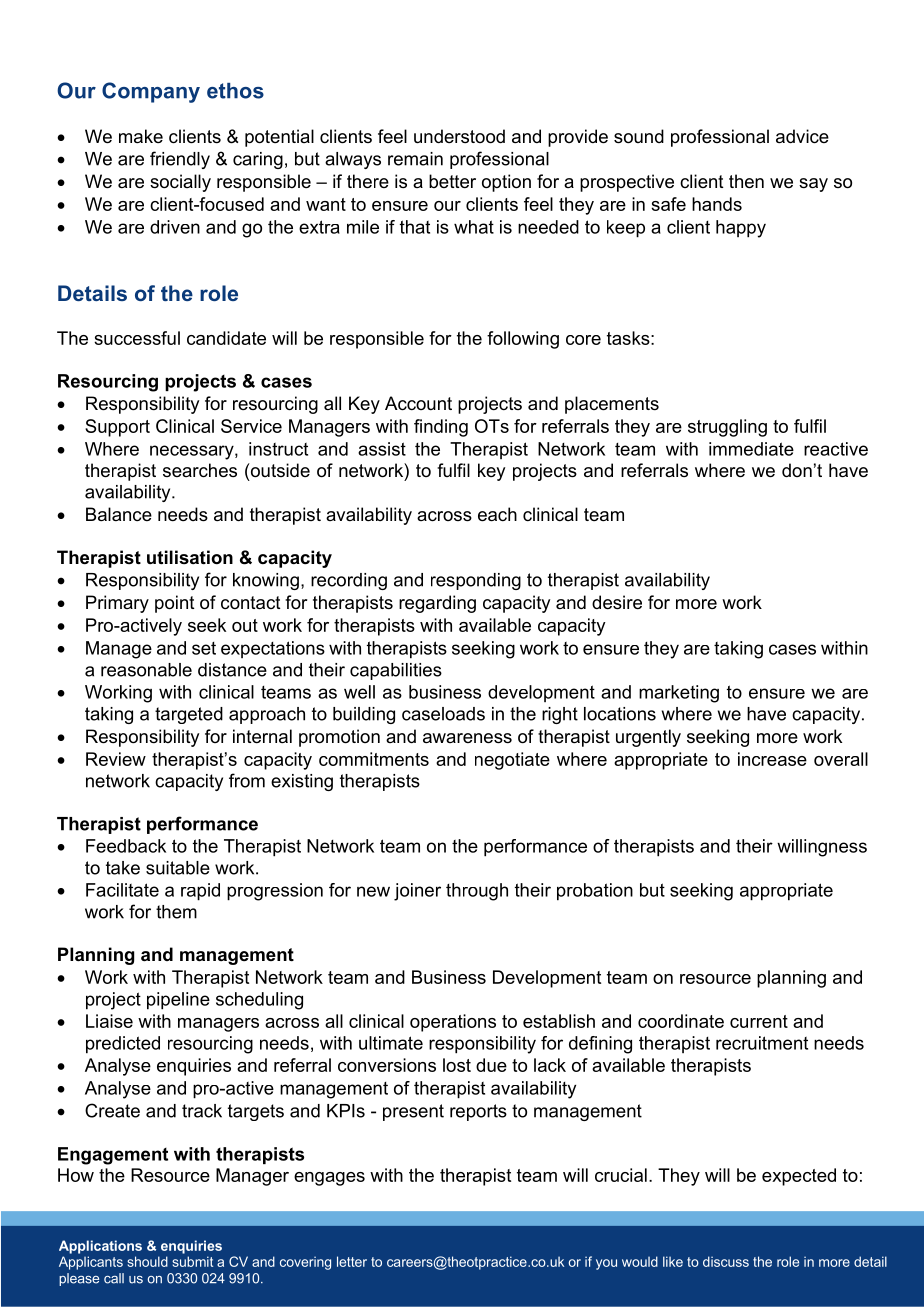  What do you see at coordinates (679, 694) in the page?
I see `marketing` at bounding box center [679, 694].
